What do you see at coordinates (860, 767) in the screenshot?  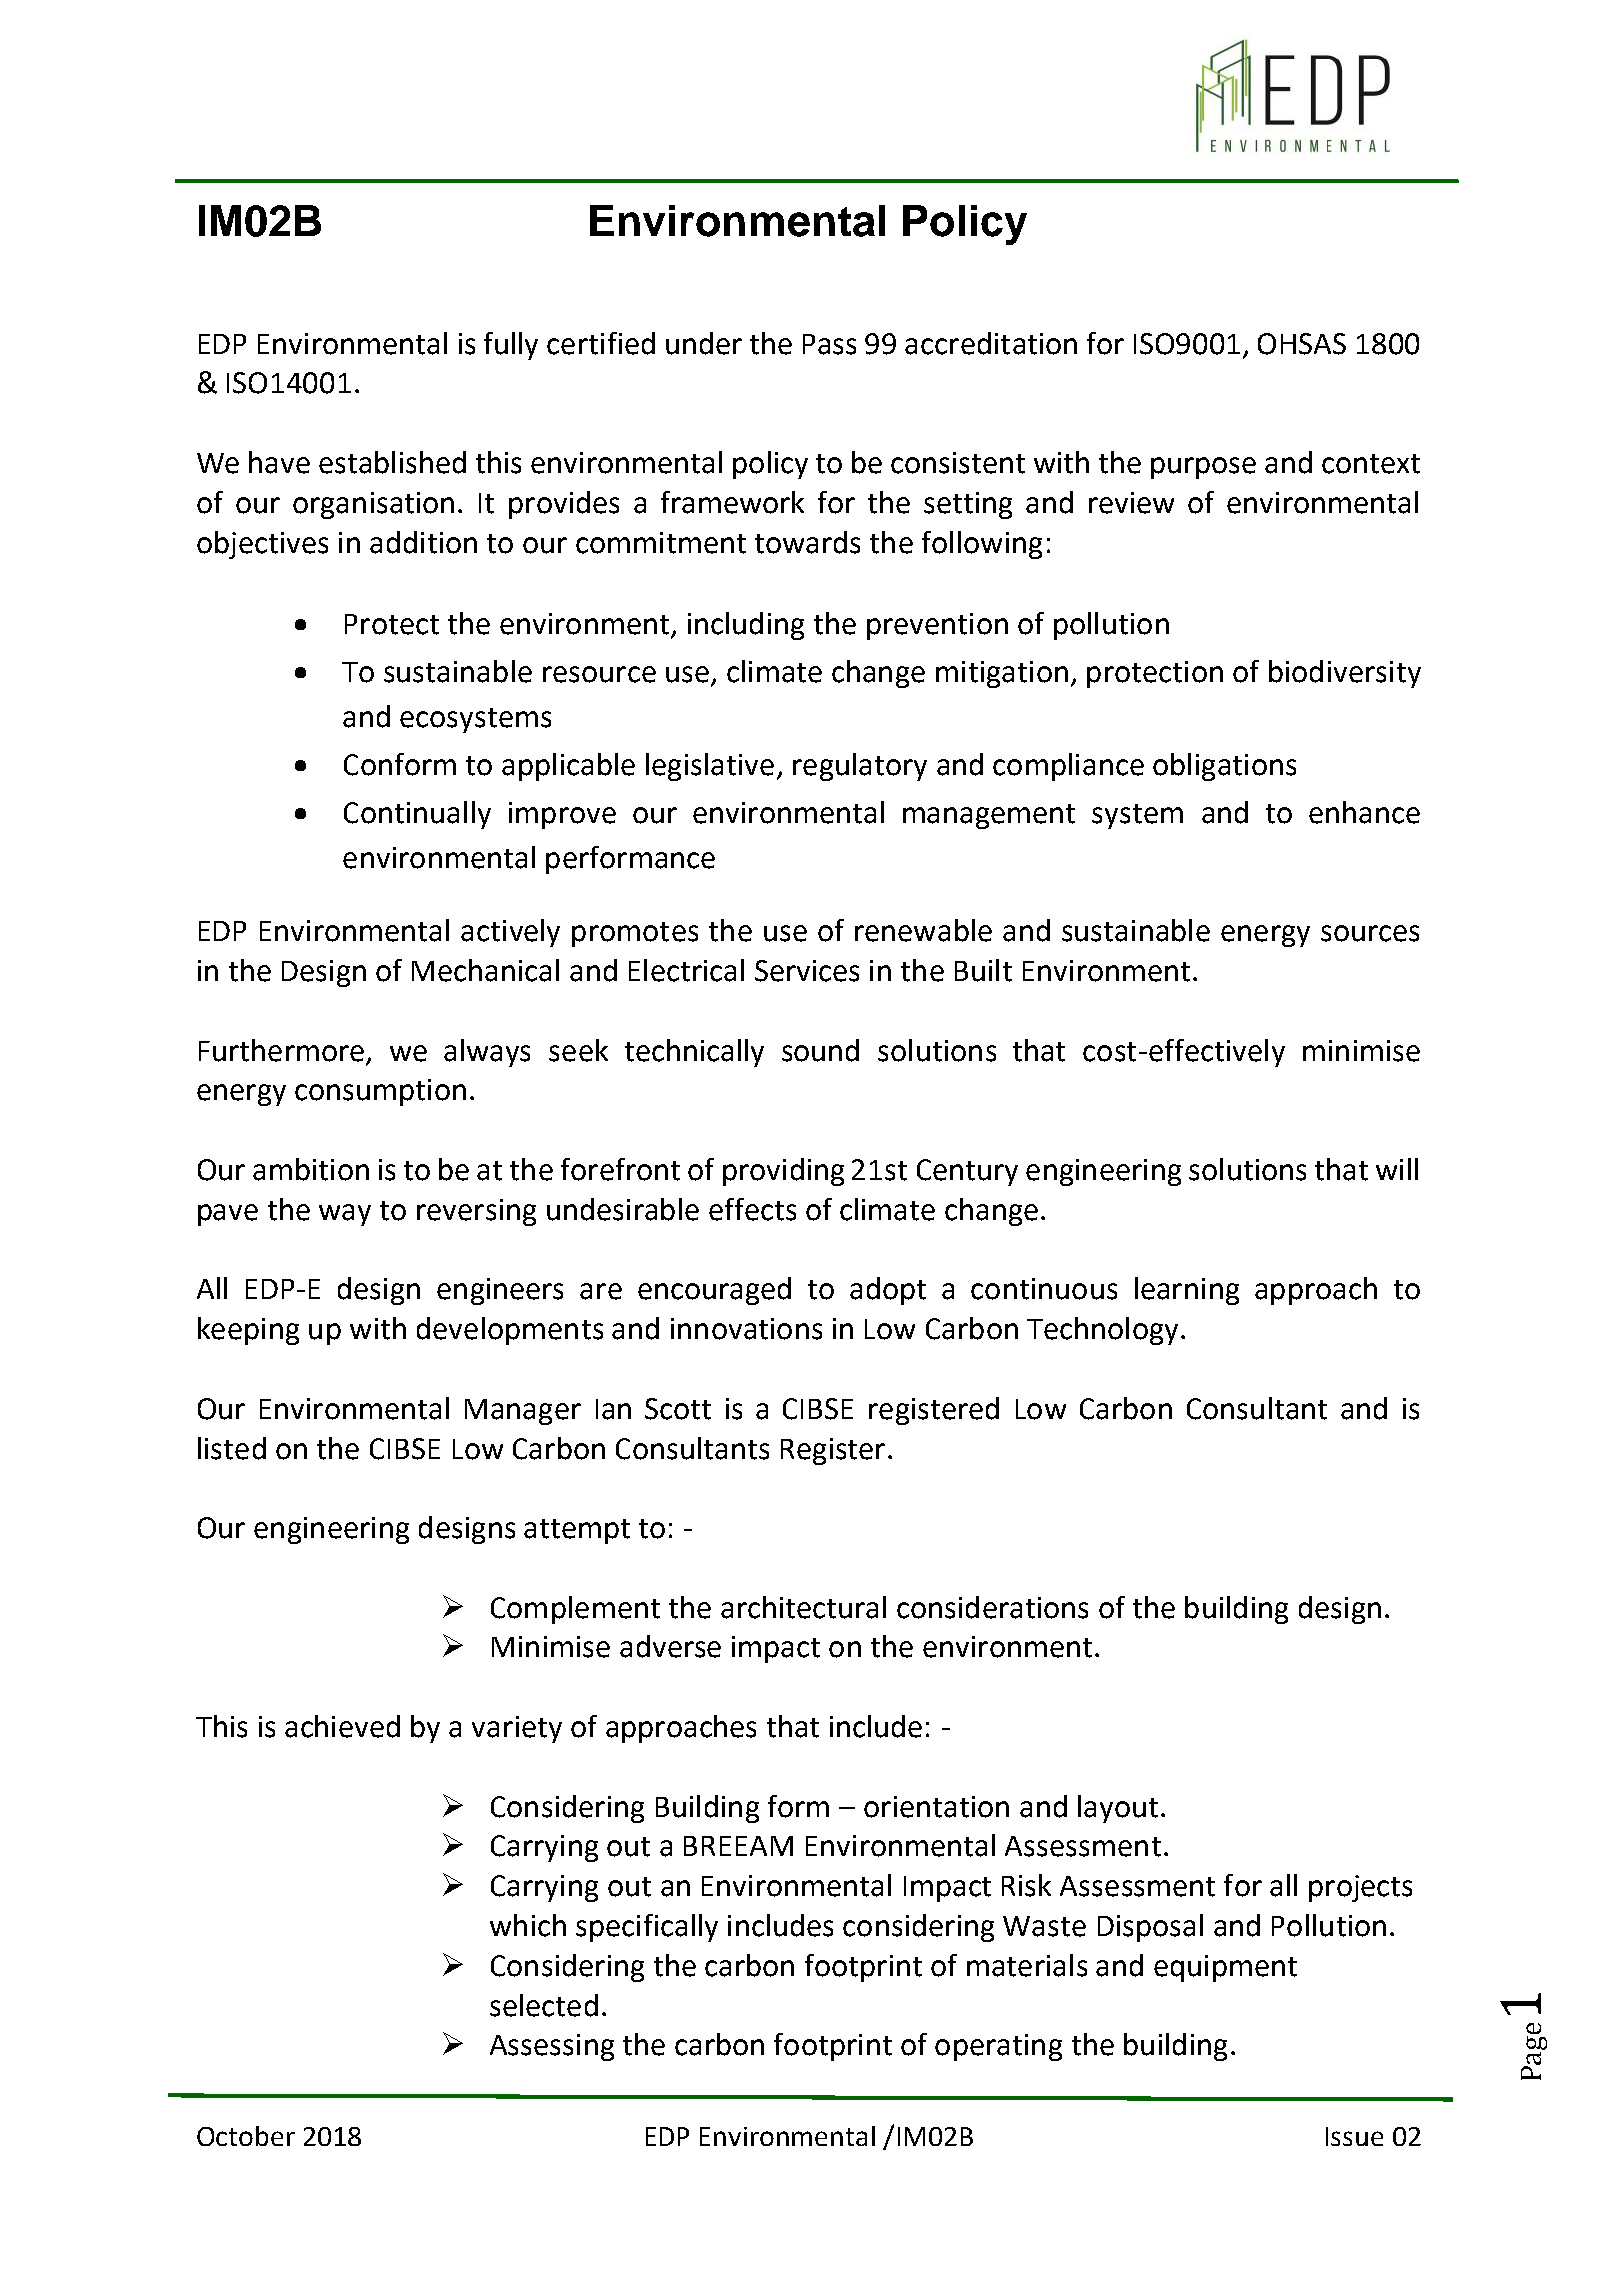 I see `regulatory` at bounding box center [860, 767].
